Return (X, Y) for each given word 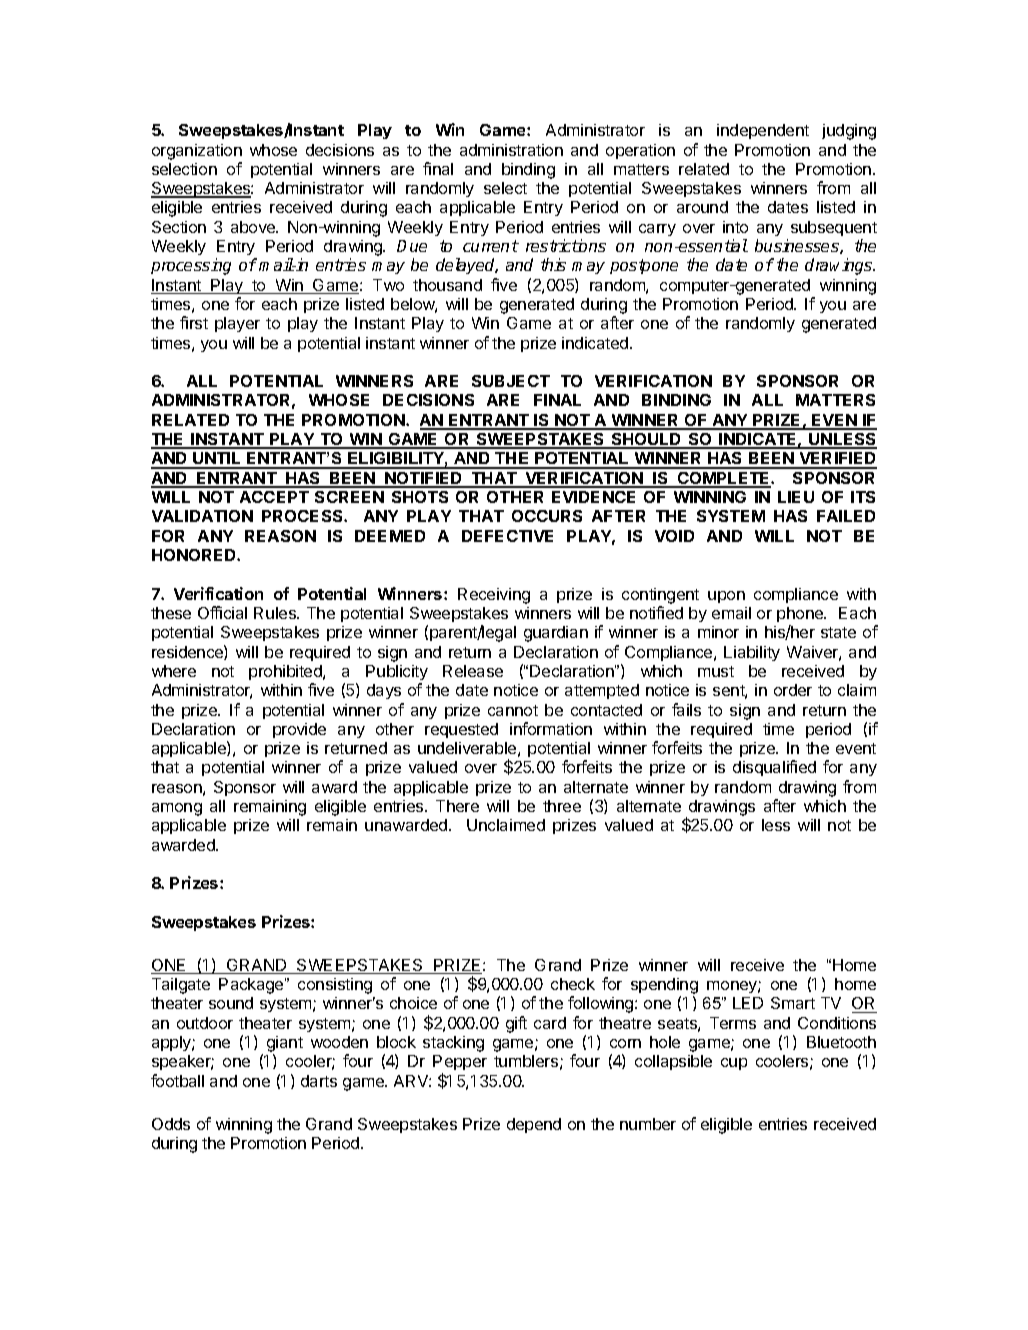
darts (319, 1081)
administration (511, 150)
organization (197, 152)
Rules (276, 613)
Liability (752, 653)
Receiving (494, 596)
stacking (453, 1044)
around (702, 207)
